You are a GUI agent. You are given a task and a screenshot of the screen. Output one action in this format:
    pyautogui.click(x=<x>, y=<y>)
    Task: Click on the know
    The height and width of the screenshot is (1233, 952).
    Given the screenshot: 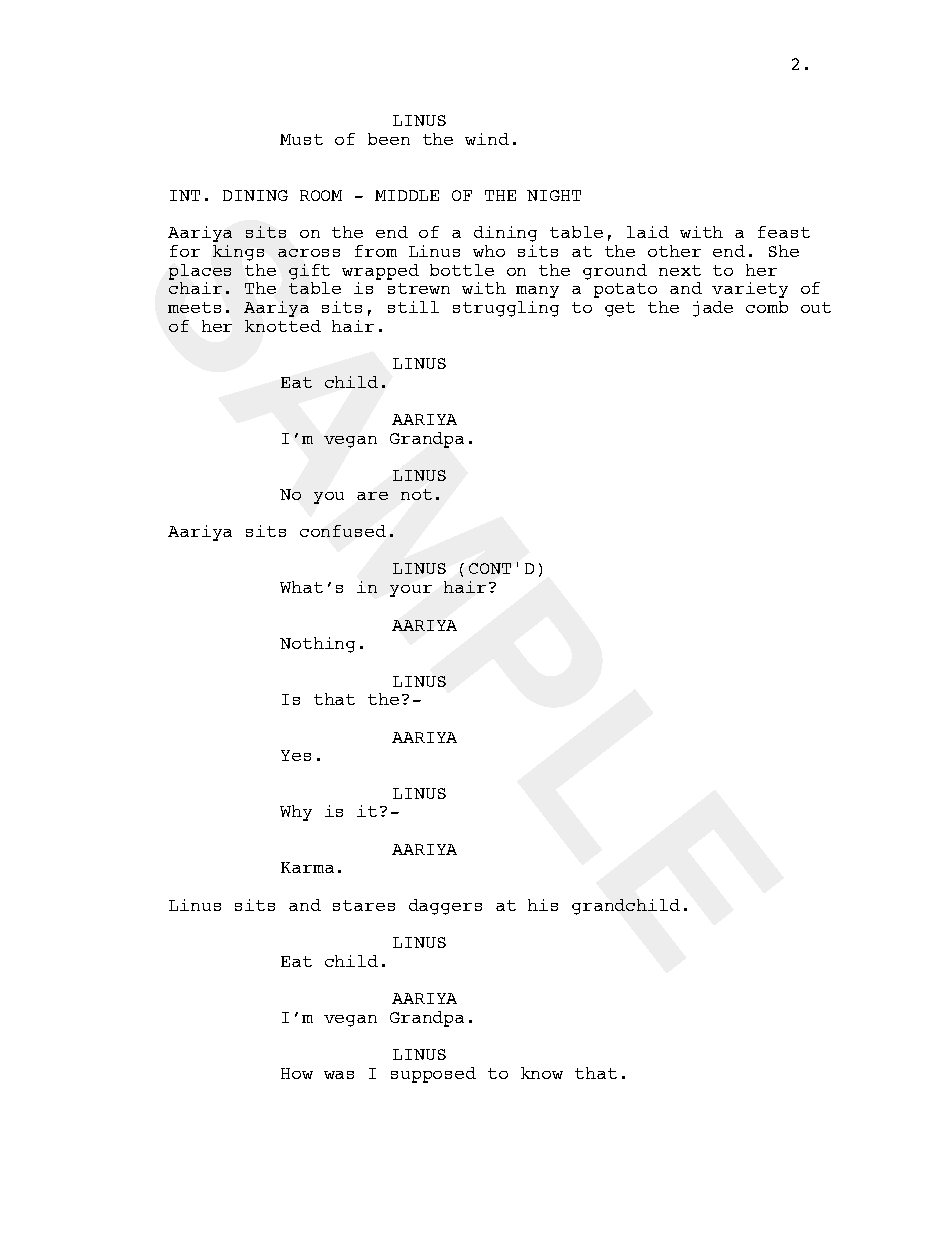 What is the action you would take?
    pyautogui.click(x=542, y=1073)
